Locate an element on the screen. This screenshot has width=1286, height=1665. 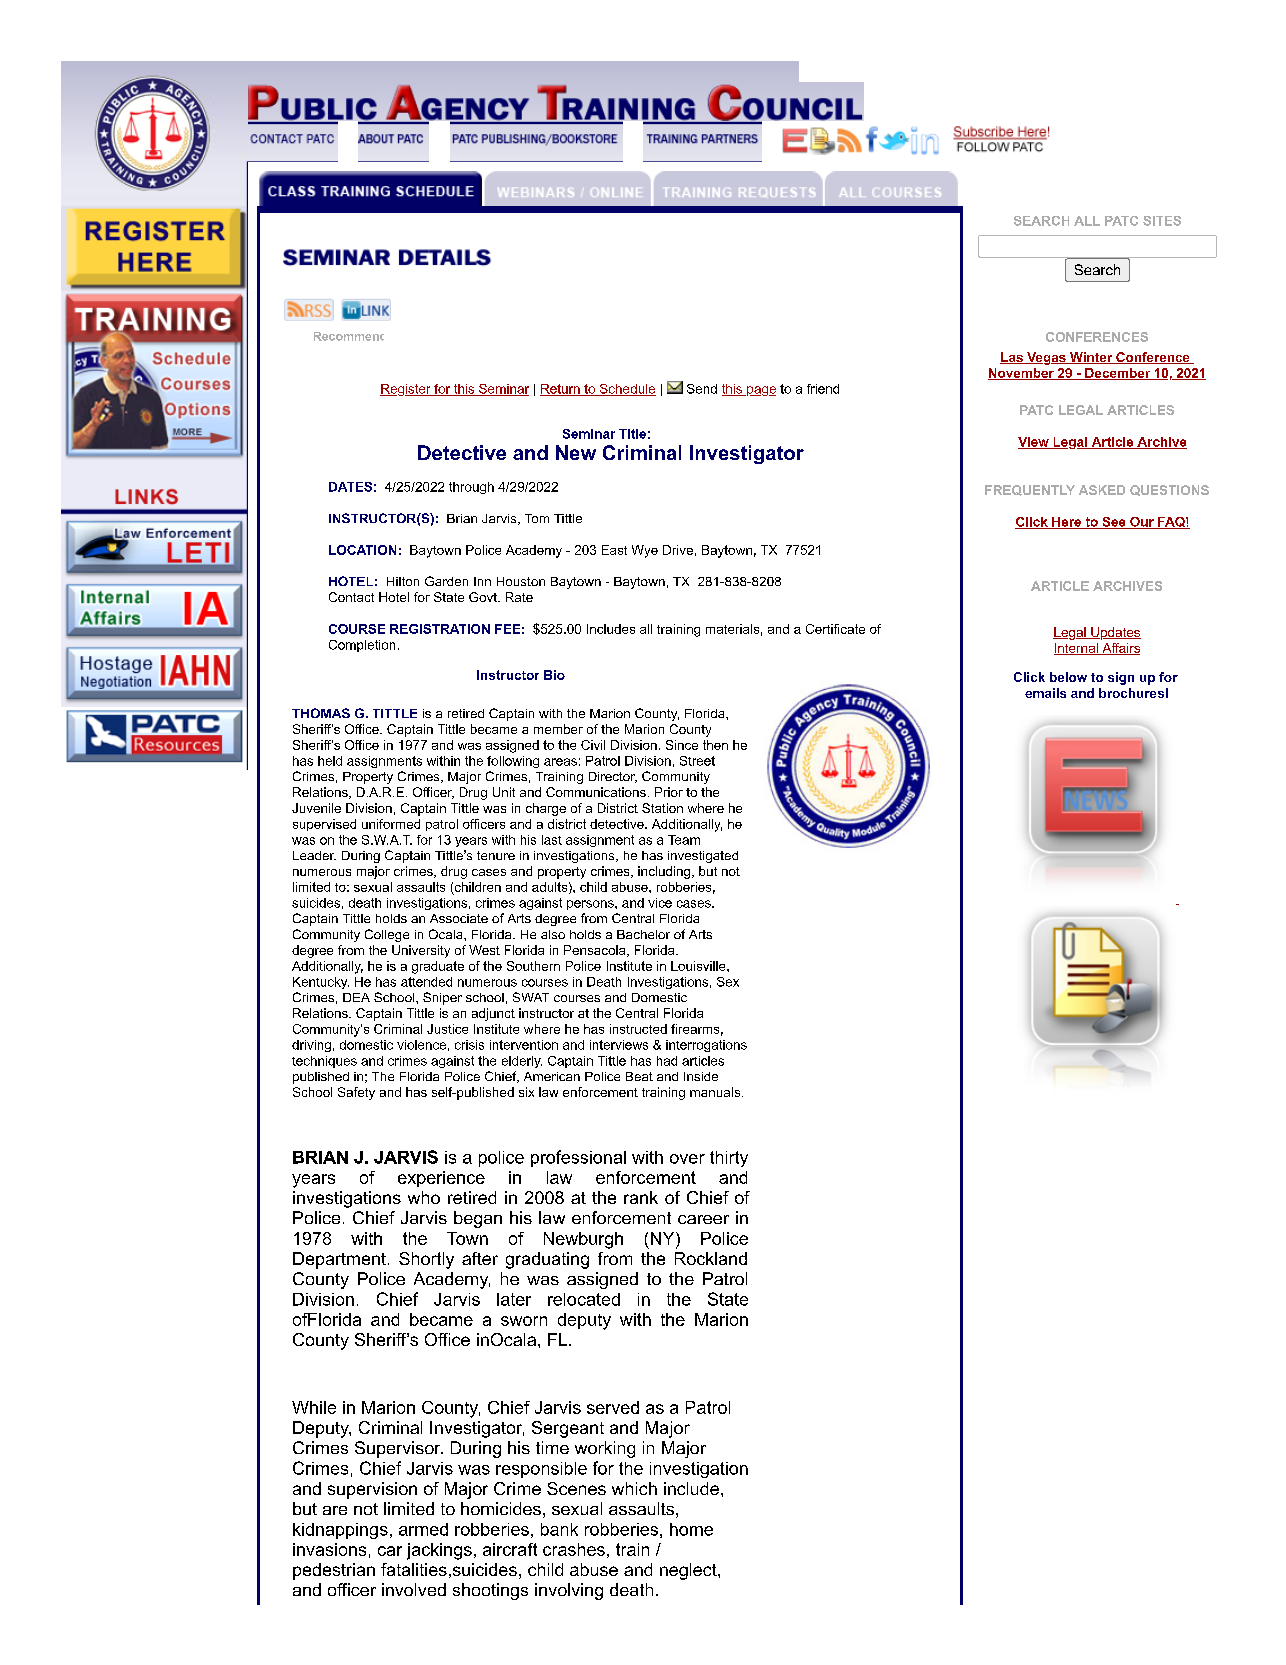
SITES is located at coordinates (1162, 221).
